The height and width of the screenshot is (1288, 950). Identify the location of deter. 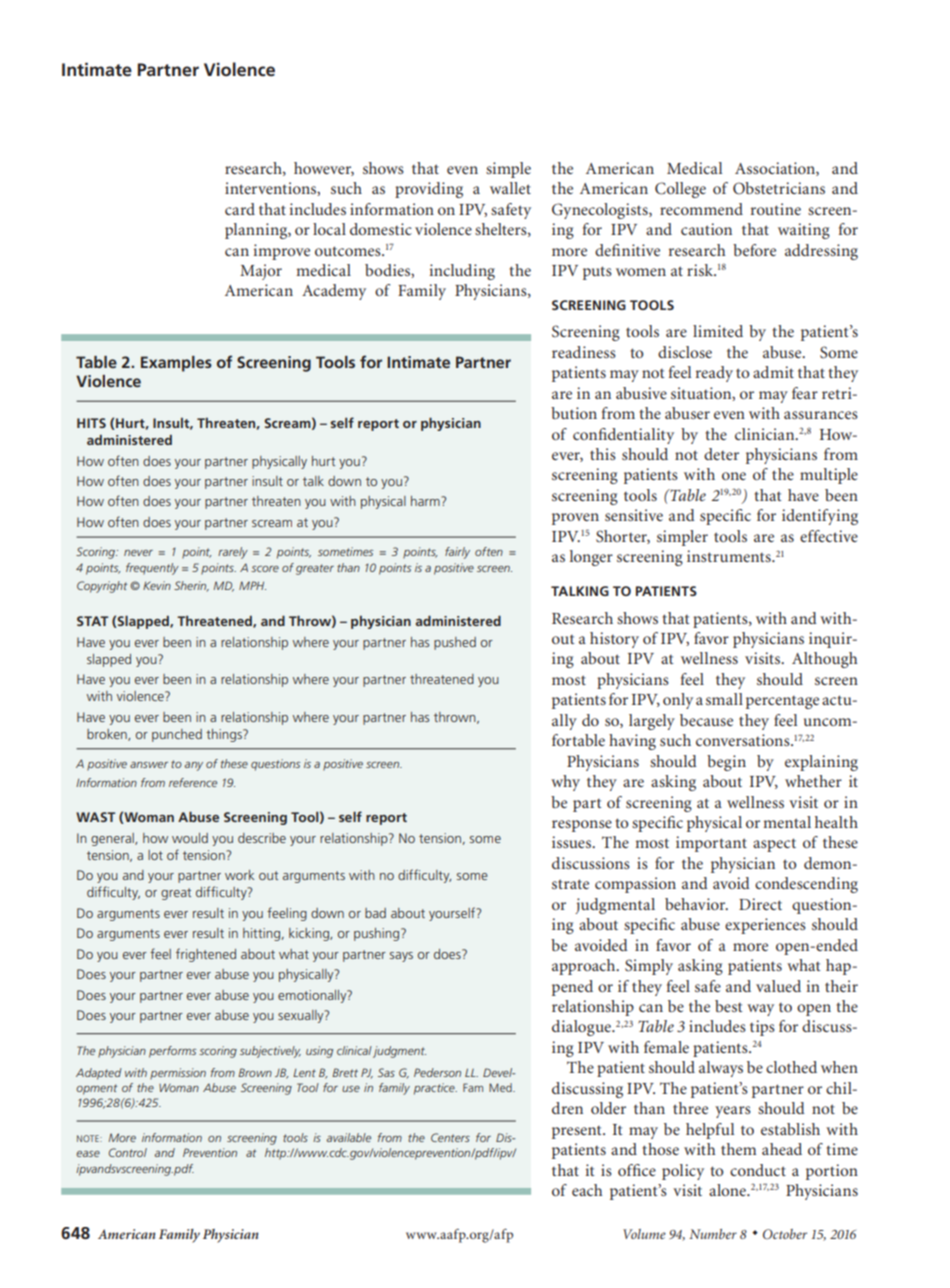
(721, 454).
